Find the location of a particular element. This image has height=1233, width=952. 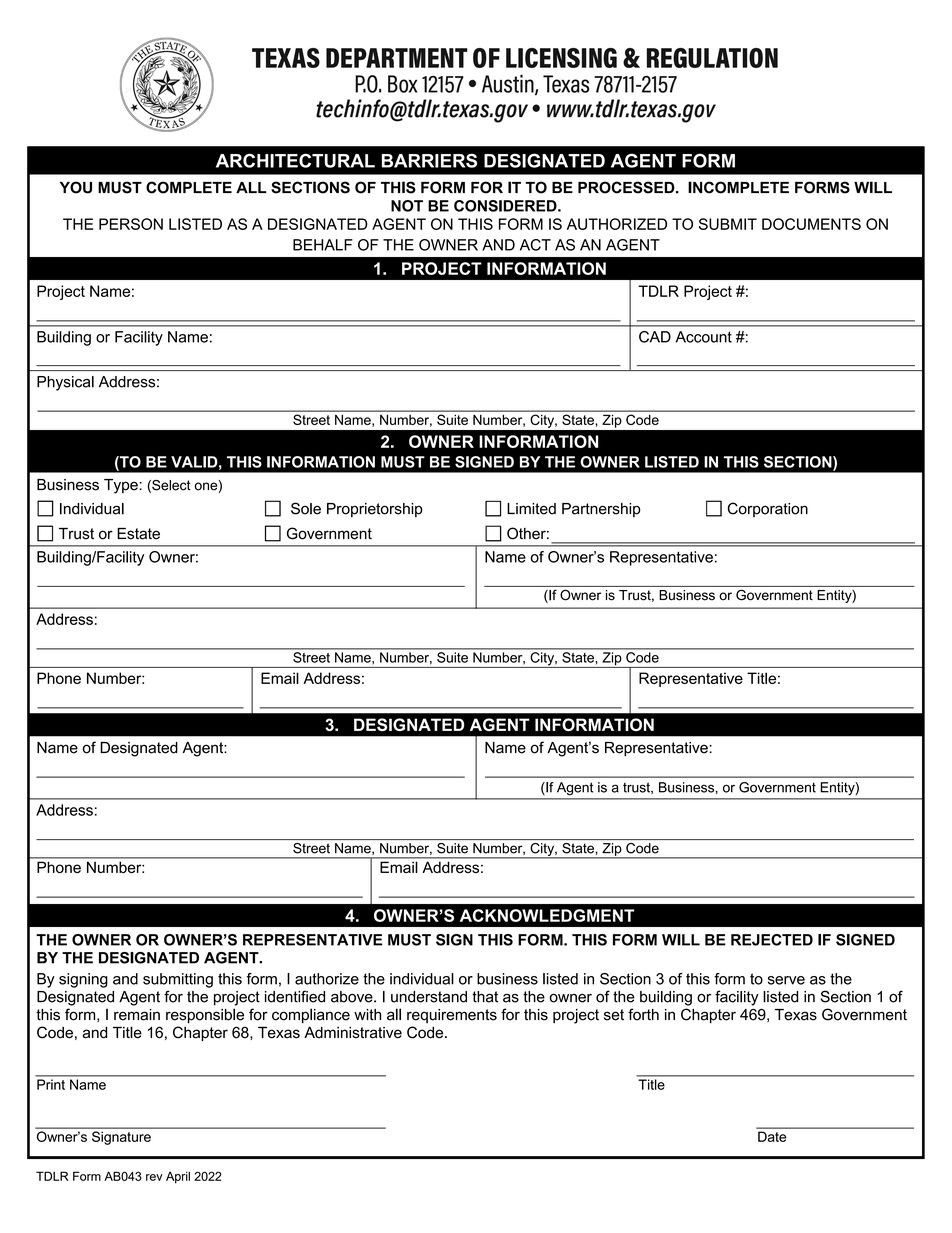

DOCUMENTS is located at coordinates (811, 224).
